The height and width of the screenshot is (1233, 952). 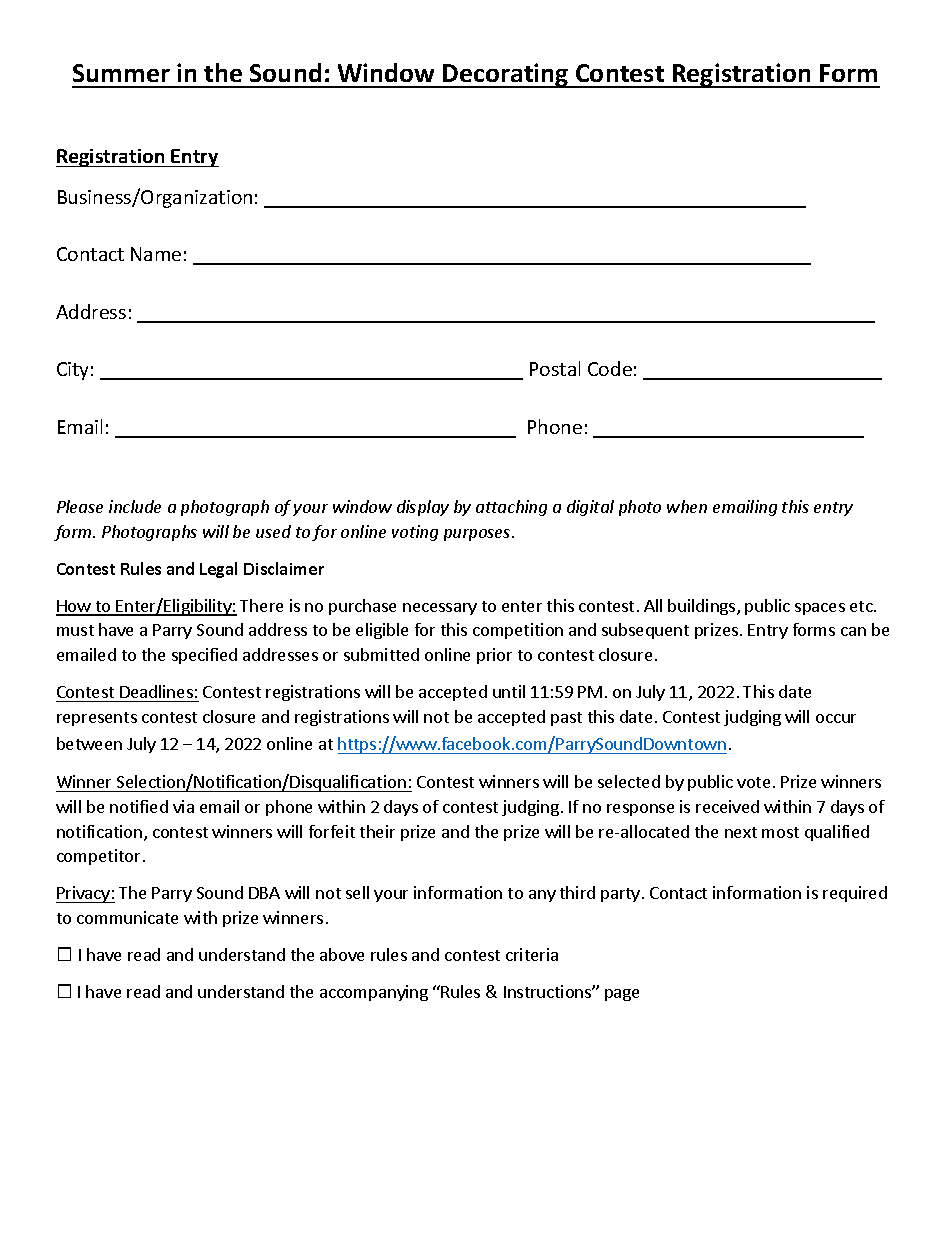 I want to click on criteria, so click(x=532, y=954).
